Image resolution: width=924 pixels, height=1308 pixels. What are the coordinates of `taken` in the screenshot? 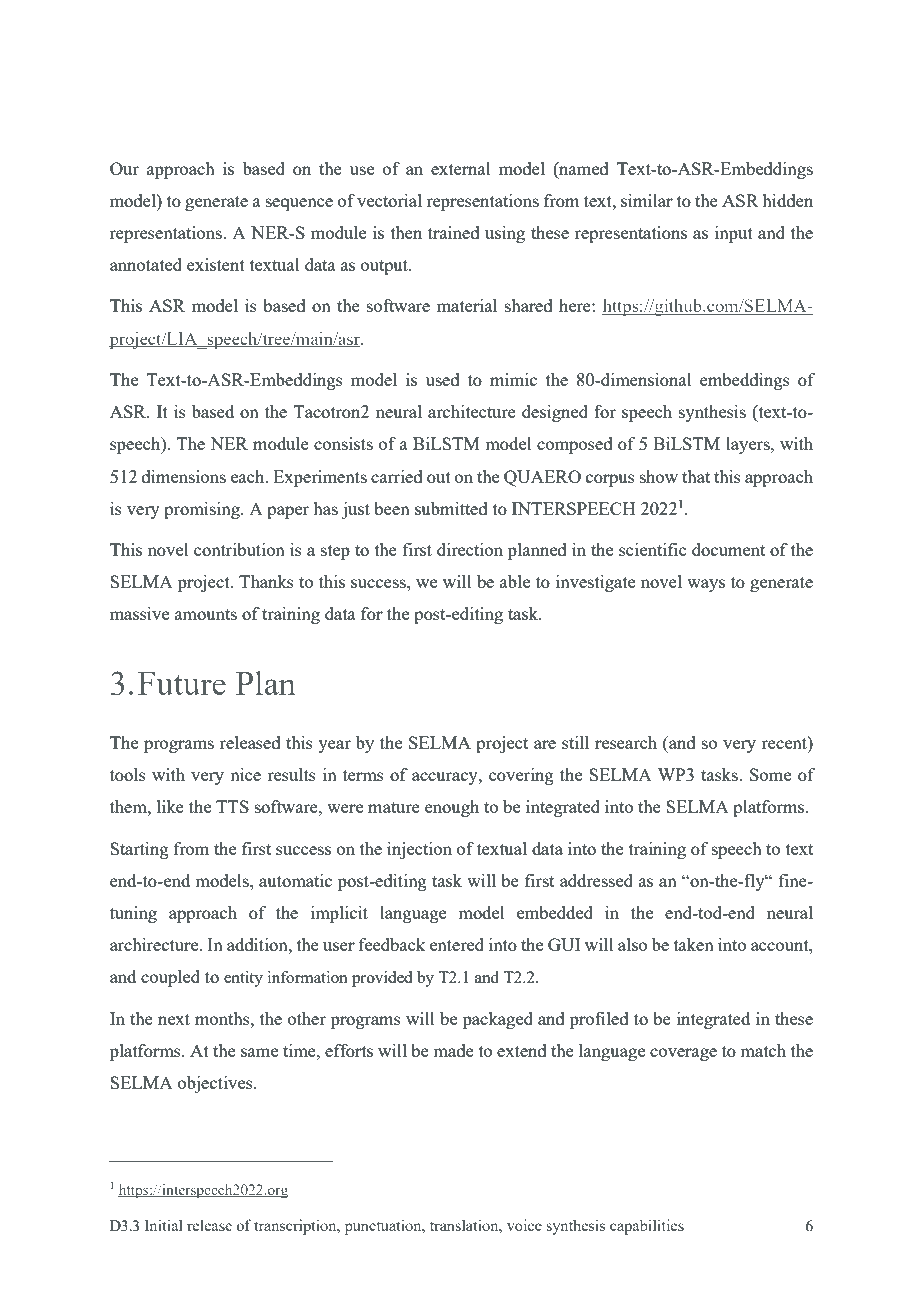 It's located at (694, 944).
